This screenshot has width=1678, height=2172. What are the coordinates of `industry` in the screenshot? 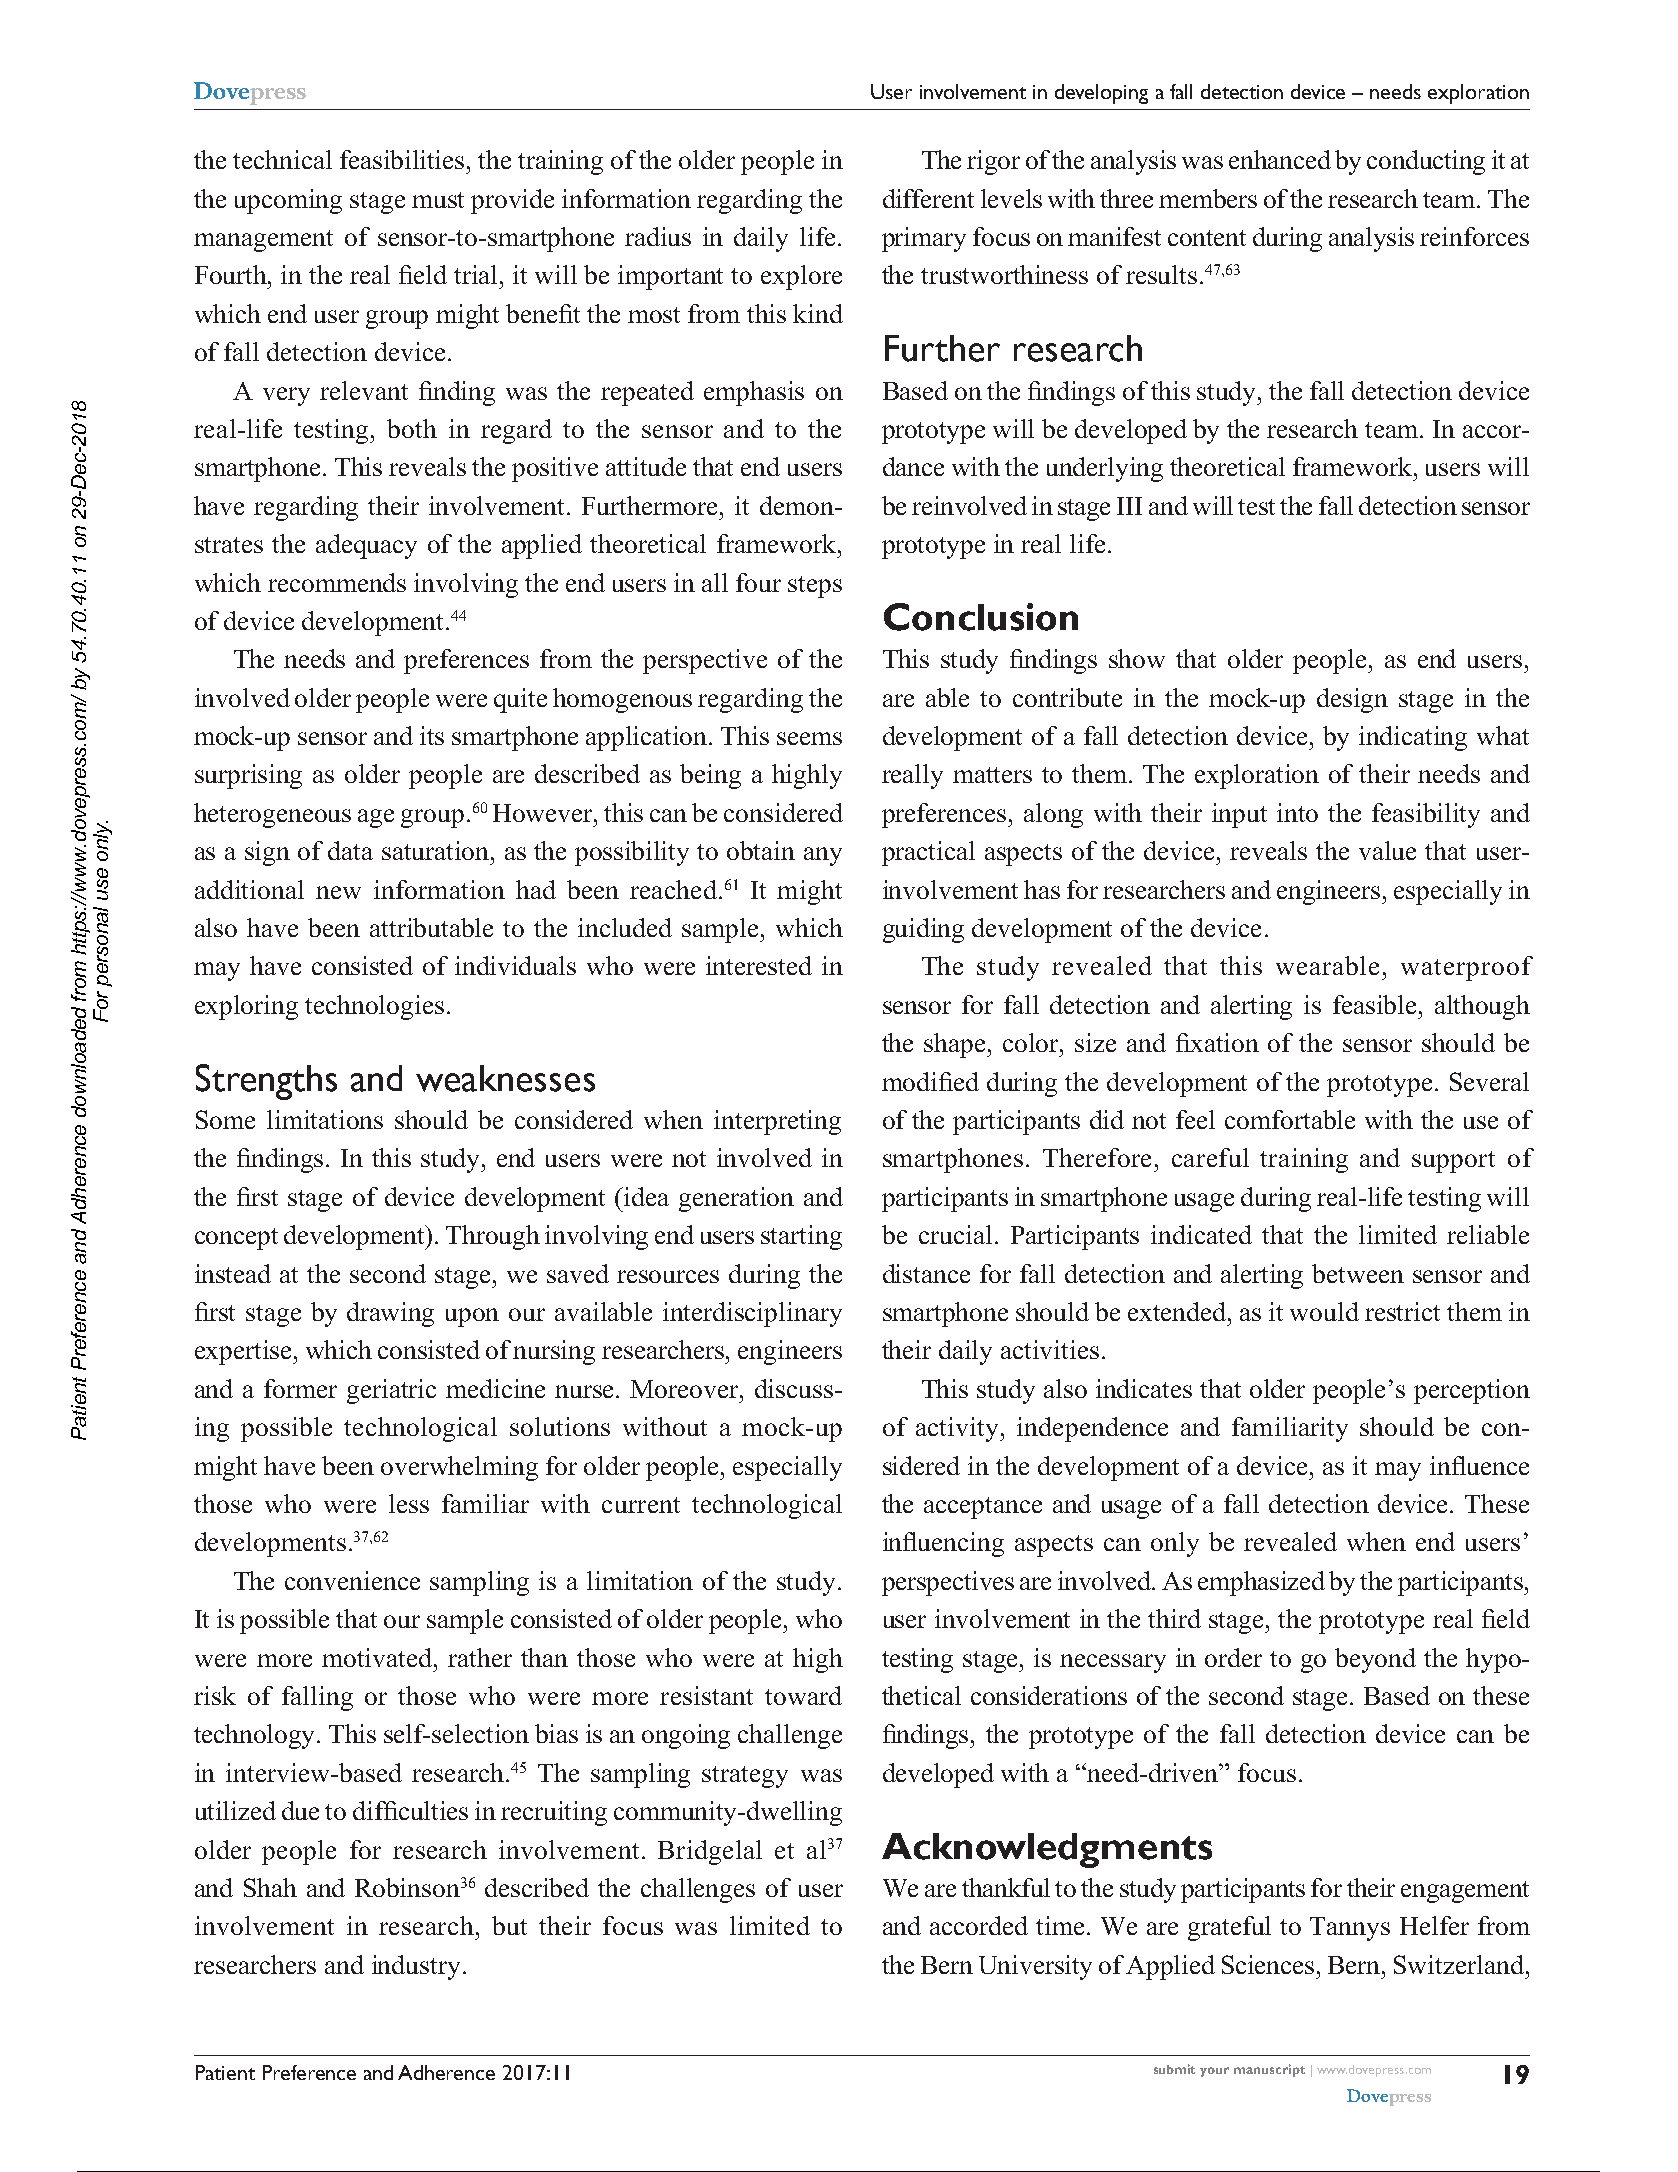 It's located at (416, 1967).
